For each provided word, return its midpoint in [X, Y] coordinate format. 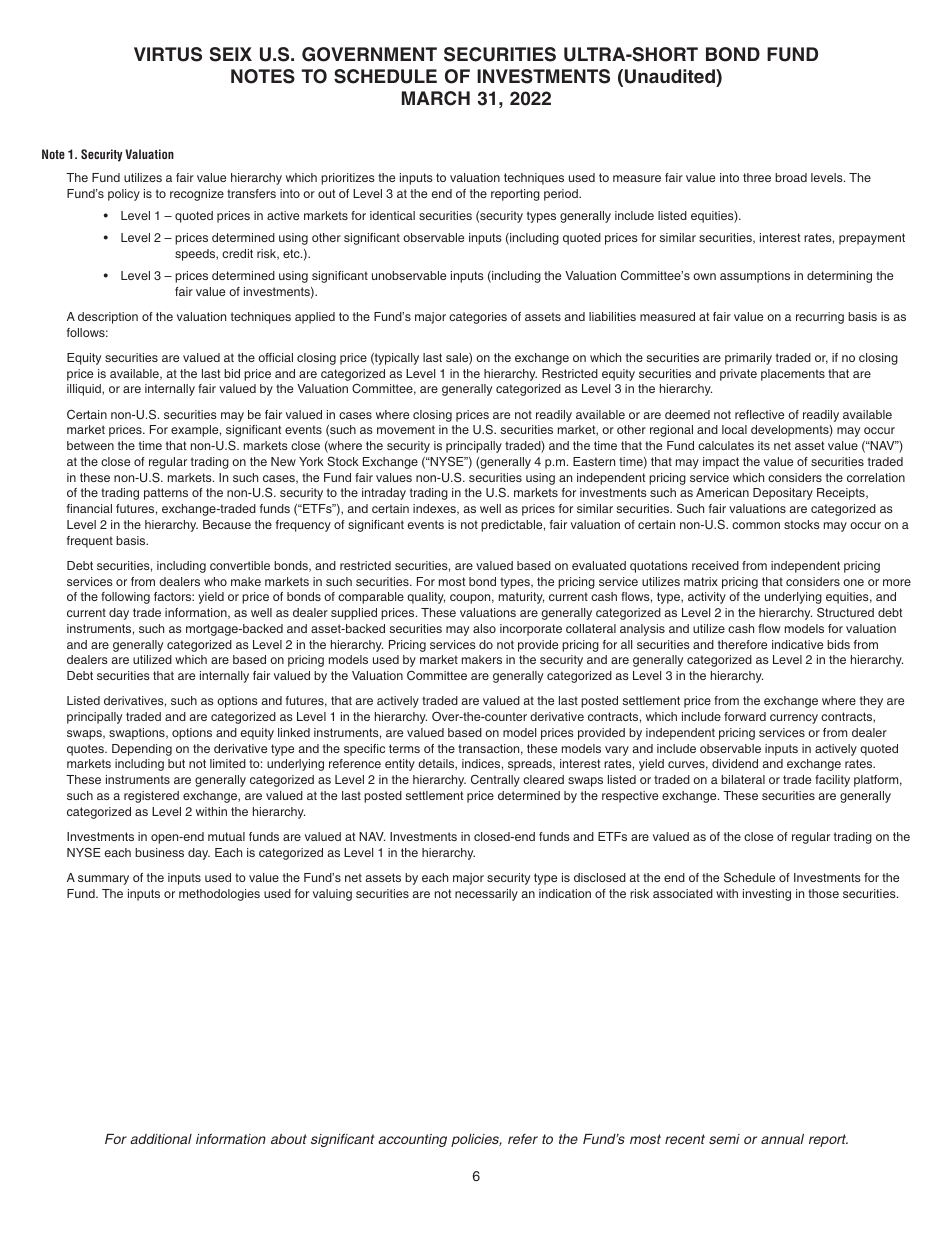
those [823, 893]
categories [478, 318]
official [275, 357]
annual [782, 1139]
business [159, 852]
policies [476, 1140]
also [484, 628]
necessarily [486, 895]
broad [791, 177]
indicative [797, 644]
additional [161, 1139]
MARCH [436, 98]
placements [793, 375]
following [125, 598]
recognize [197, 195]
